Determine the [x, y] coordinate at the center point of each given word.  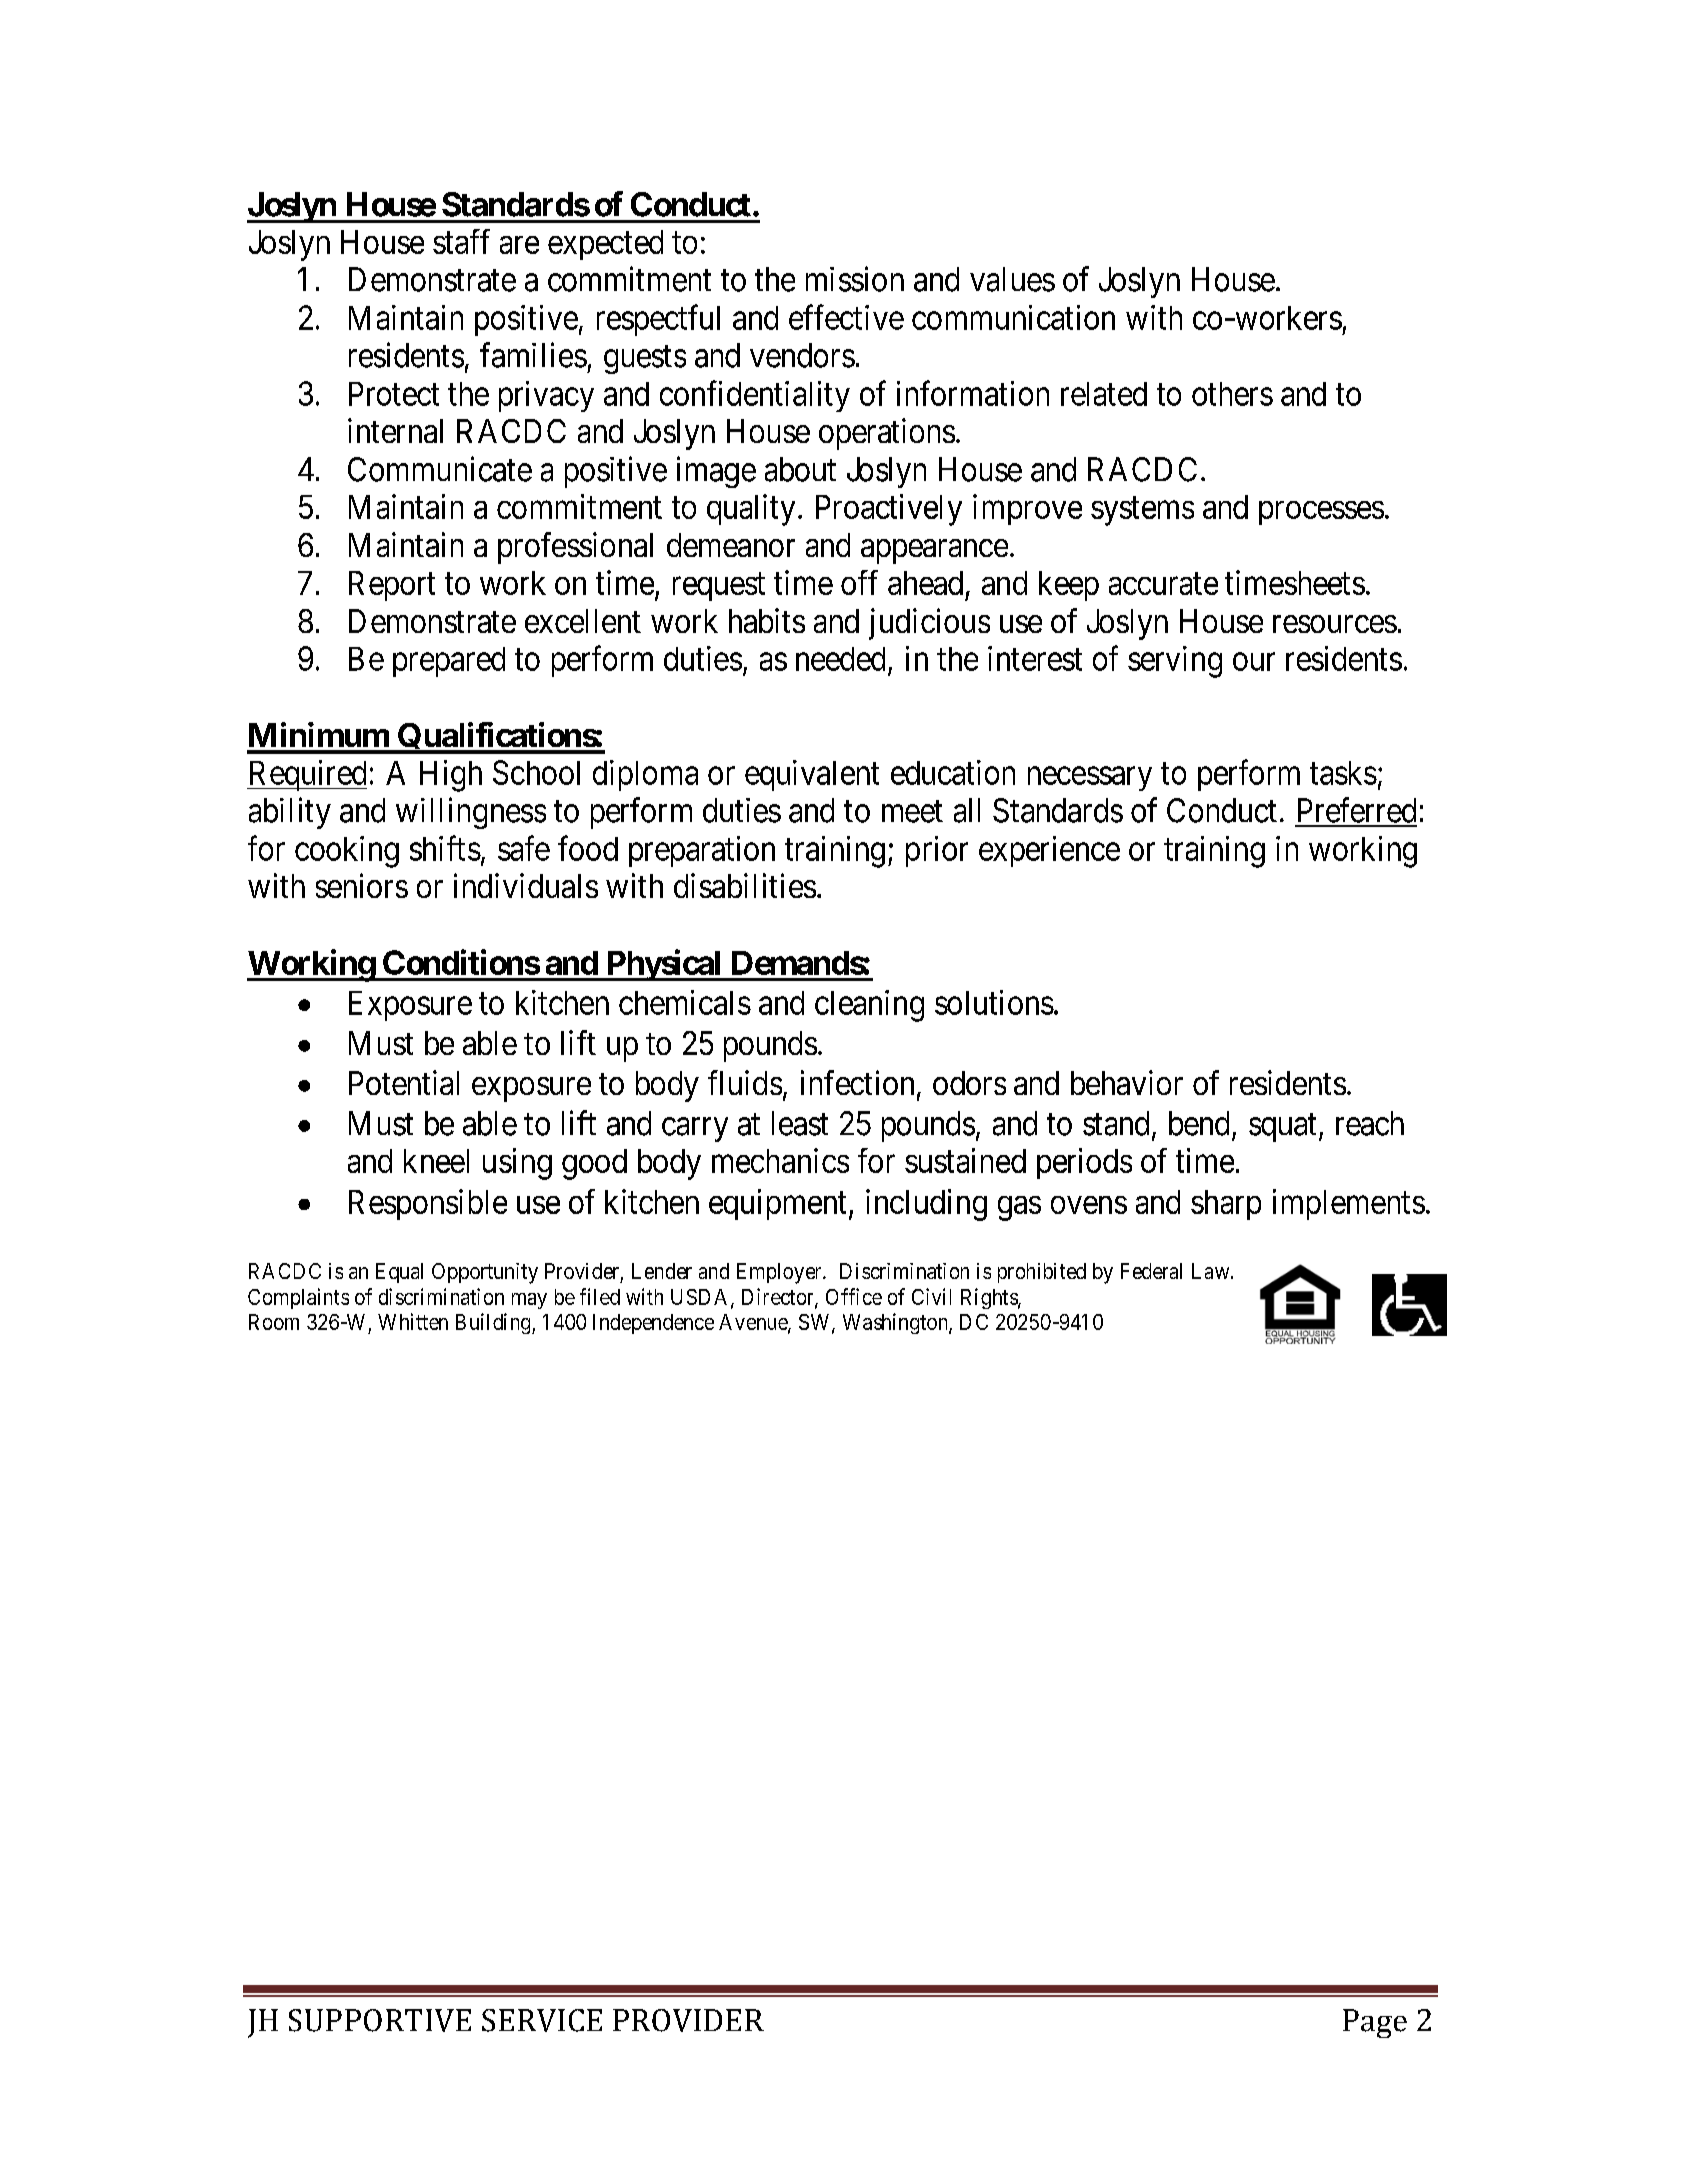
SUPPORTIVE [380, 2020]
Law [1212, 1271]
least [800, 1123]
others [1232, 394]
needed [840, 659]
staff [461, 241]
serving [1175, 662]
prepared [449, 662]
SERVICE [542, 2020]
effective [846, 317]
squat [1282, 1128]
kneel [436, 1161]
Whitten [413, 1321]
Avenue [754, 1323]
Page [1375, 2023]
